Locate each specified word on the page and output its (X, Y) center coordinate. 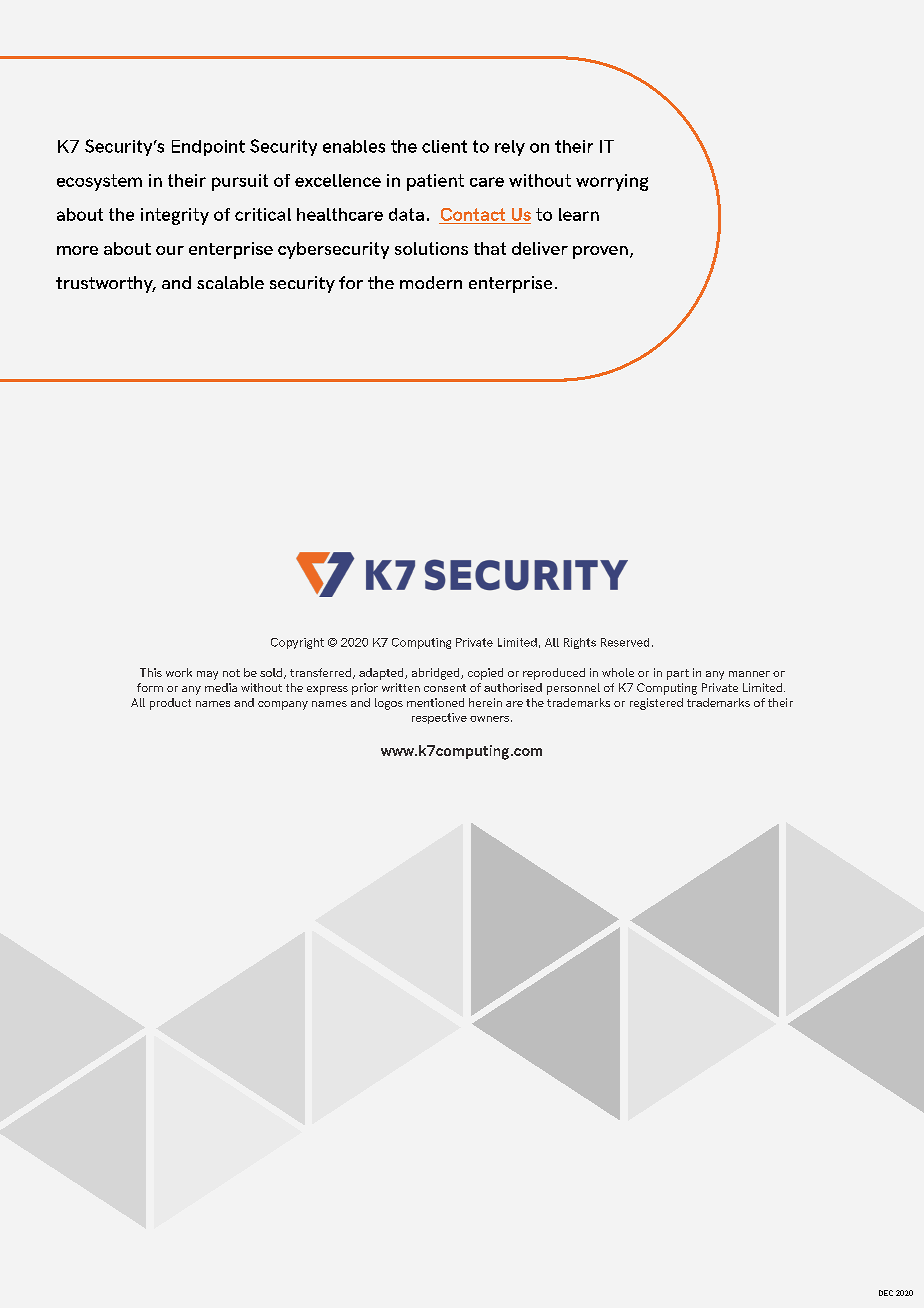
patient (435, 182)
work (179, 672)
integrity (175, 216)
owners (489, 719)
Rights (580, 643)
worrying (612, 182)
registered (656, 704)
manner (749, 674)
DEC (886, 1293)
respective (439, 718)
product (170, 704)
